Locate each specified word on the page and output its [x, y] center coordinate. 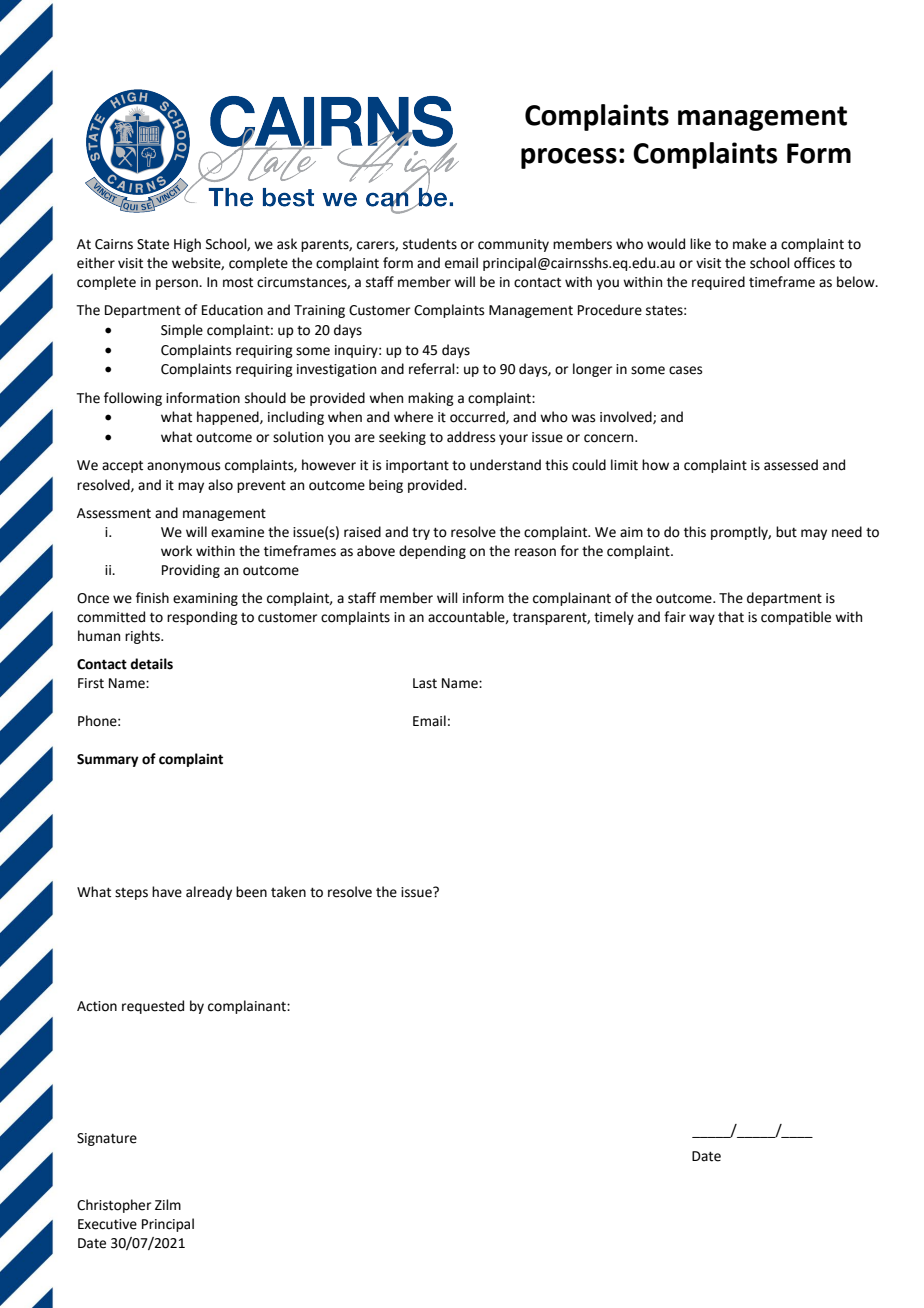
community [513, 245]
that [731, 617]
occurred [478, 417]
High [187, 245]
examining [205, 599]
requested [153, 1007]
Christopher [114, 1206]
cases [685, 370]
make [749, 244]
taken [288, 892]
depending [432, 552]
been [251, 892]
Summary [108, 760]
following [133, 399]
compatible [796, 618]
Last [425, 683]
